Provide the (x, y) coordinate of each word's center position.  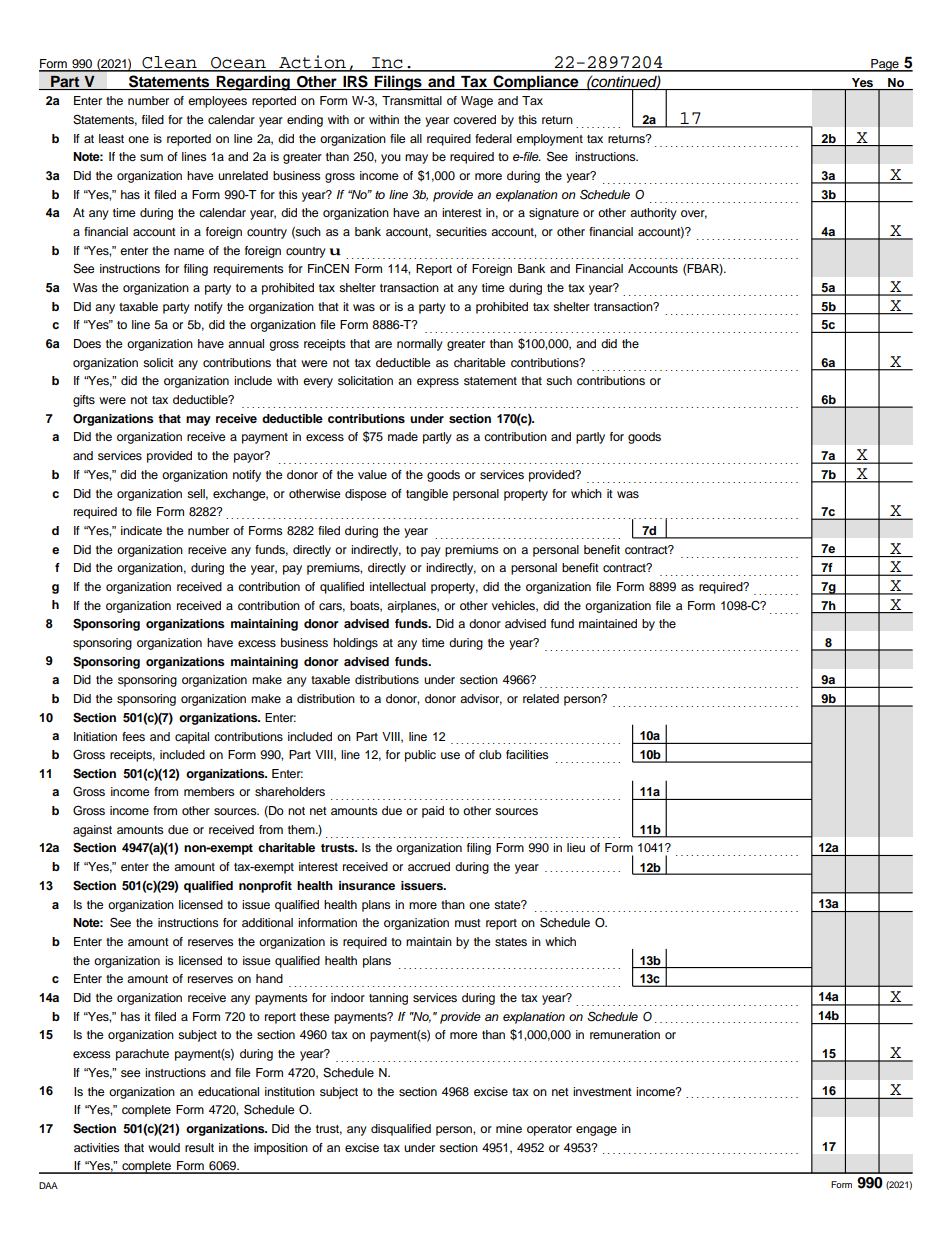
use (450, 755)
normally (420, 345)
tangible (427, 495)
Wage (477, 102)
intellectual (398, 586)
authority (653, 214)
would (164, 1147)
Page (885, 65)
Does (87, 343)
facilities (527, 754)
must (468, 923)
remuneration (625, 1034)
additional (267, 922)
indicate (141, 530)
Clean (169, 63)
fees (133, 736)
